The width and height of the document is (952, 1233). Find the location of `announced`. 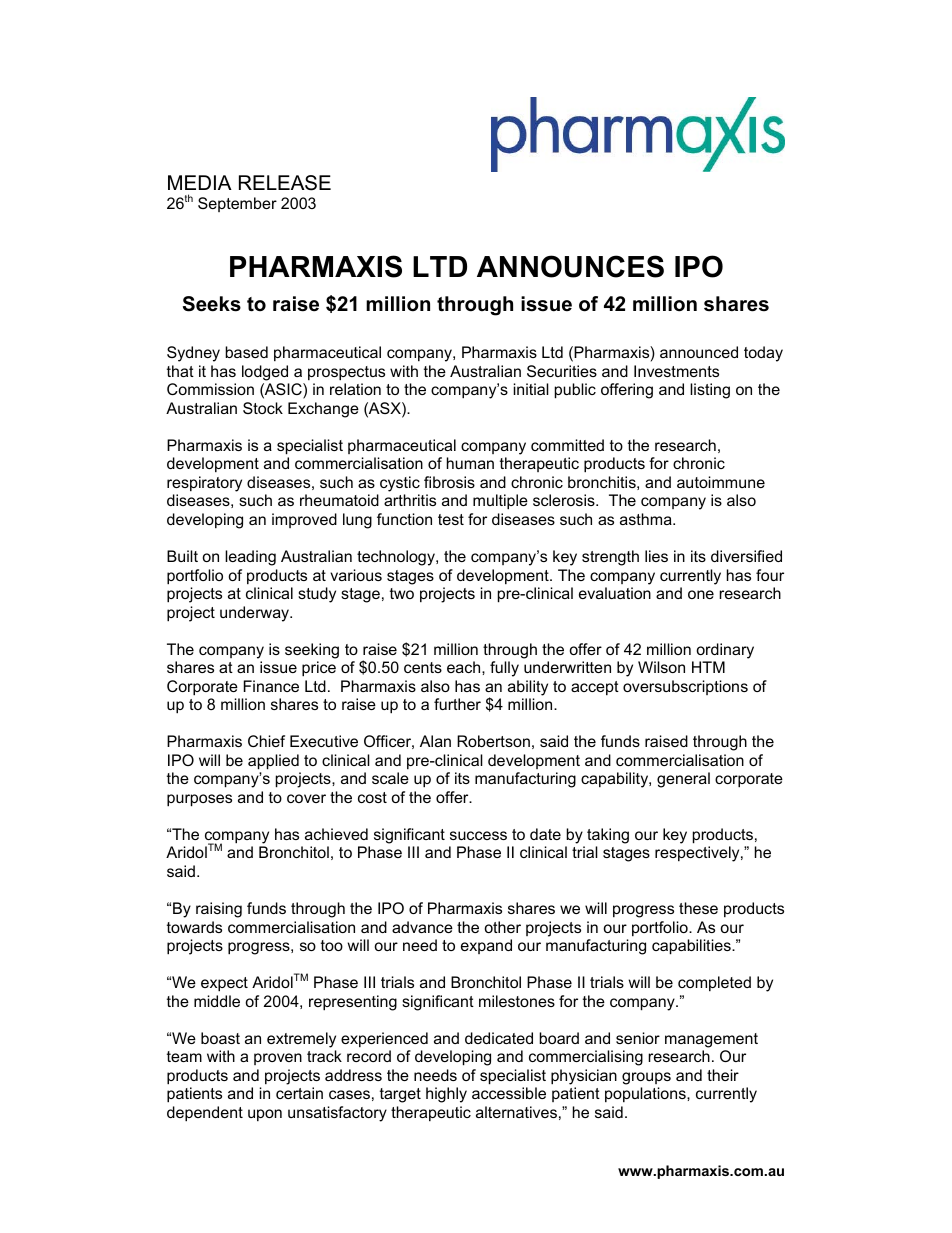

announced is located at coordinates (699, 352).
